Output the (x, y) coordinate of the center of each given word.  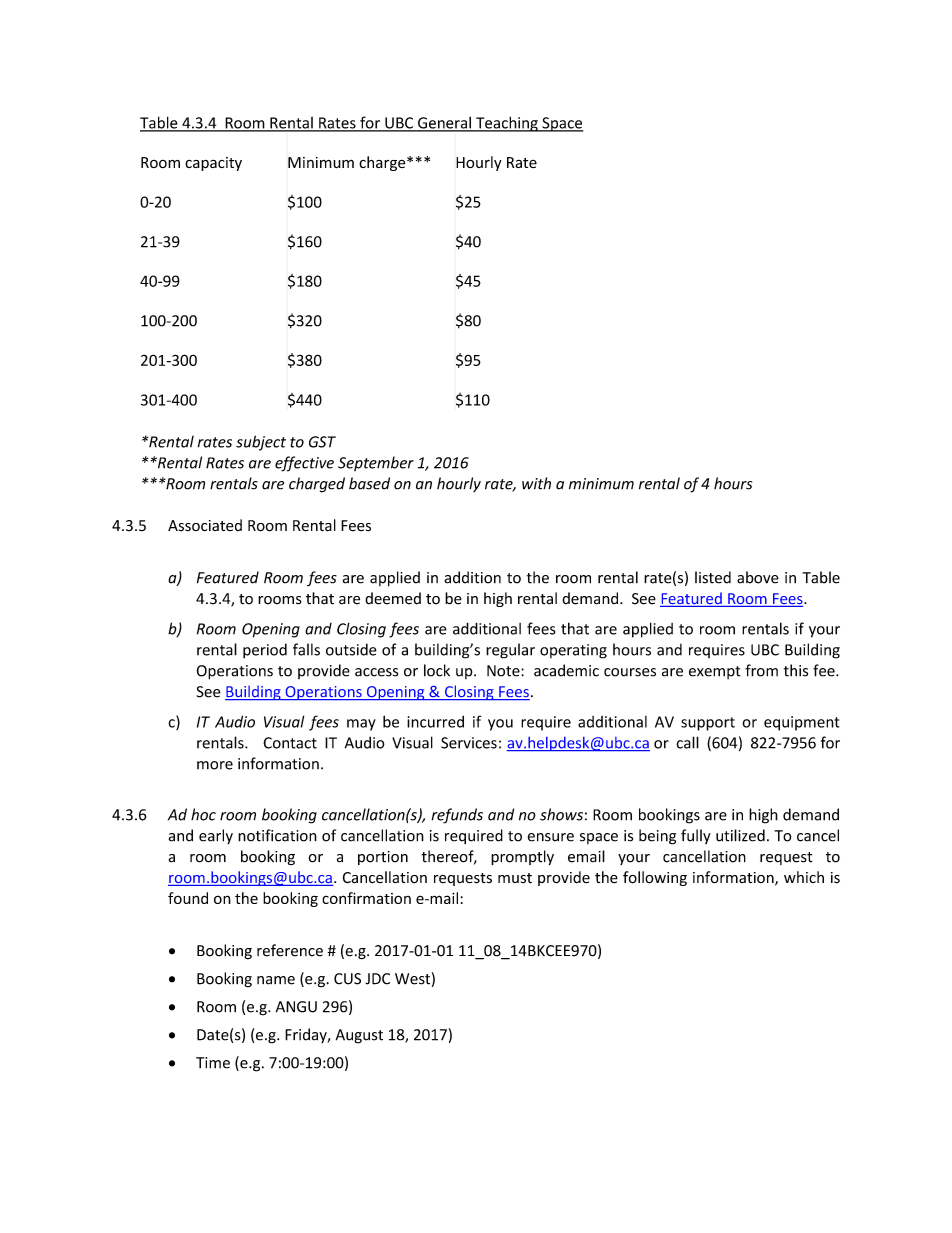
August (359, 1036)
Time (213, 1063)
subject (261, 443)
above (758, 577)
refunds (457, 816)
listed (713, 577)
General (444, 123)
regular (510, 651)
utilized (740, 835)
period (265, 651)
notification (277, 835)
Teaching (507, 124)
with (536, 483)
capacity (213, 164)
